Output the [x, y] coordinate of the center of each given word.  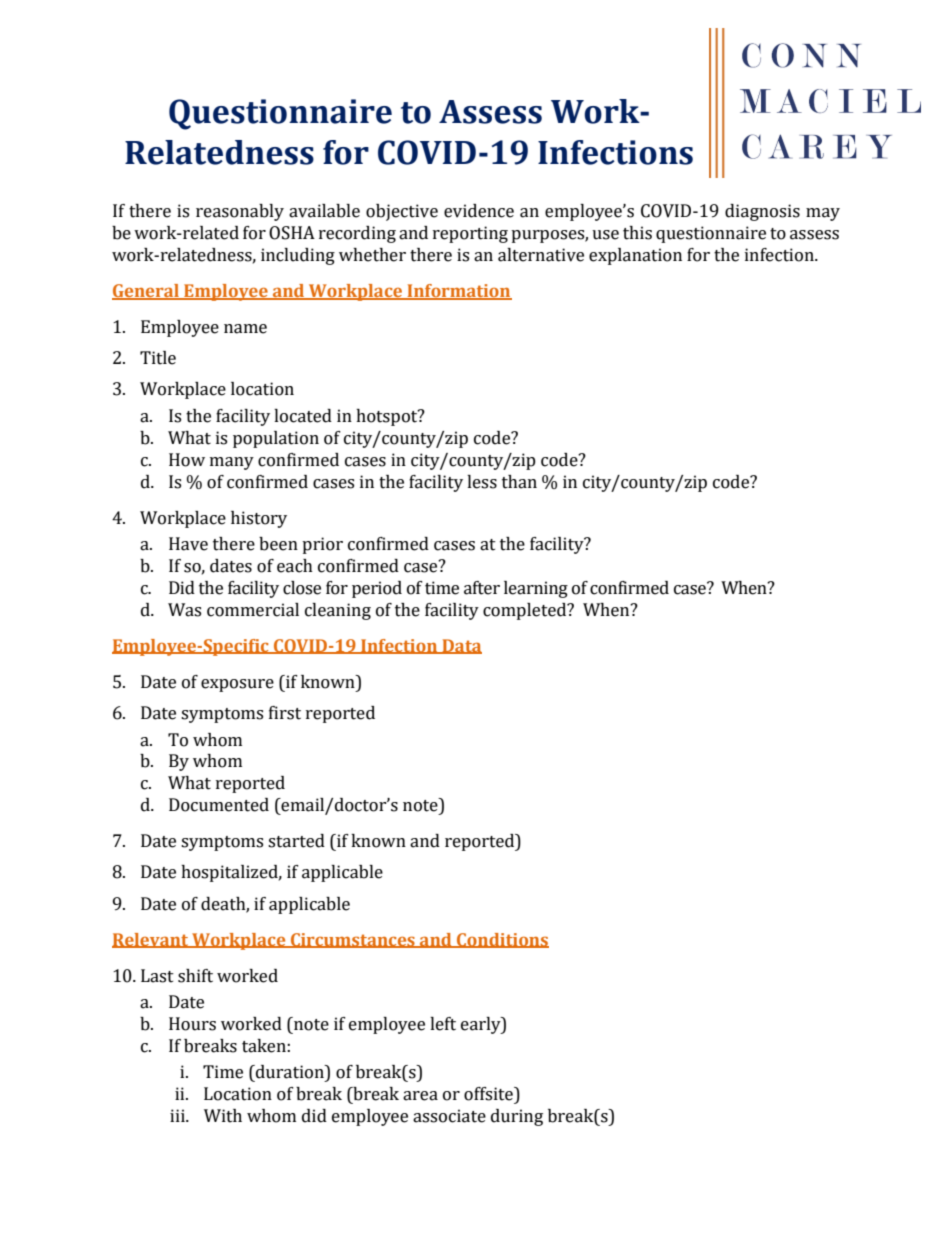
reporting [470, 234]
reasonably [240, 212]
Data [461, 646]
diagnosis [762, 212]
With [223, 1116]
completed [526, 611]
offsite [489, 1094]
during [517, 1117]
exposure [237, 685]
